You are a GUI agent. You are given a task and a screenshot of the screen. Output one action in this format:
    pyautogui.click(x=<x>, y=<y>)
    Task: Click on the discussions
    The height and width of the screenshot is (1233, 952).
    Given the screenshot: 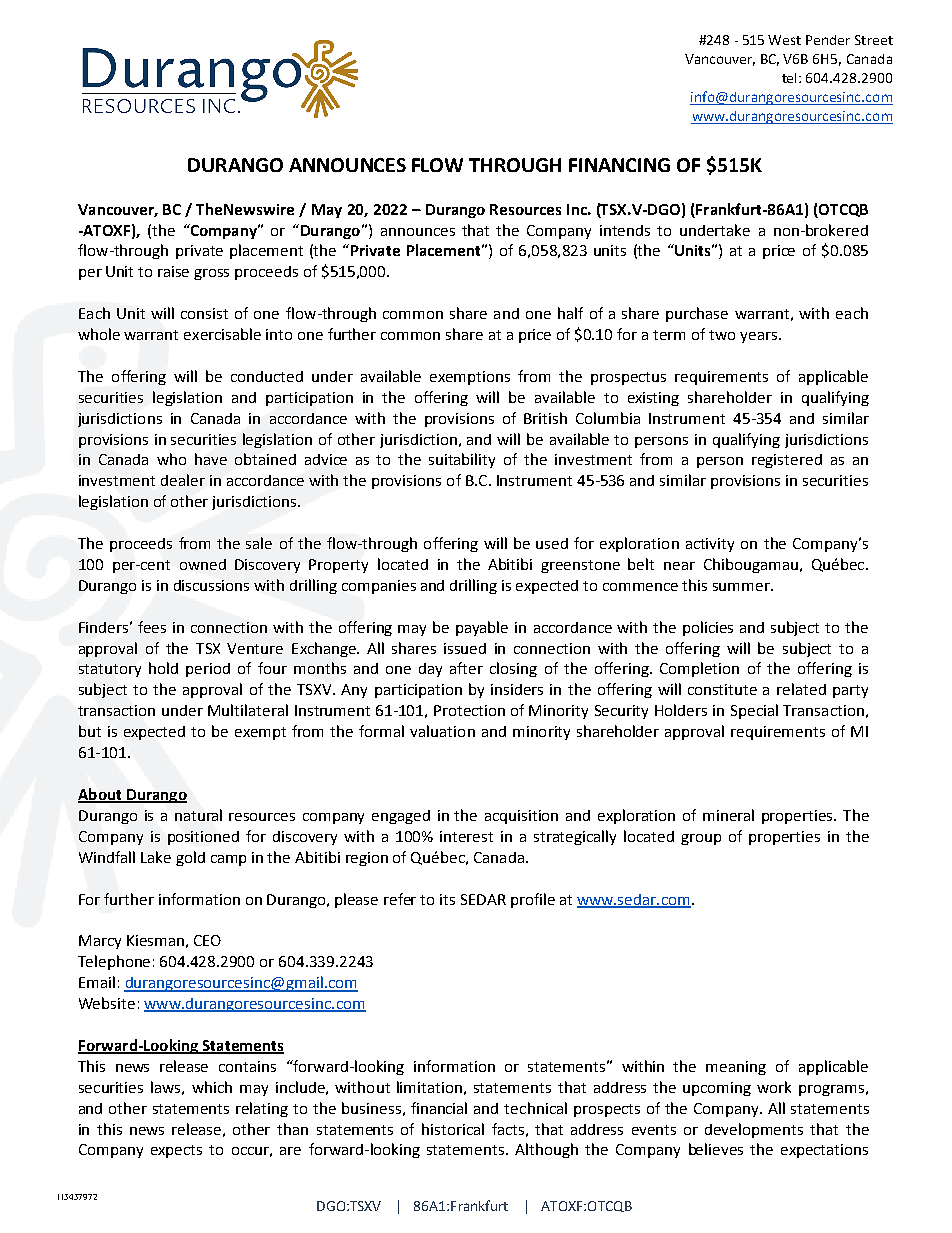 What is the action you would take?
    pyautogui.click(x=211, y=585)
